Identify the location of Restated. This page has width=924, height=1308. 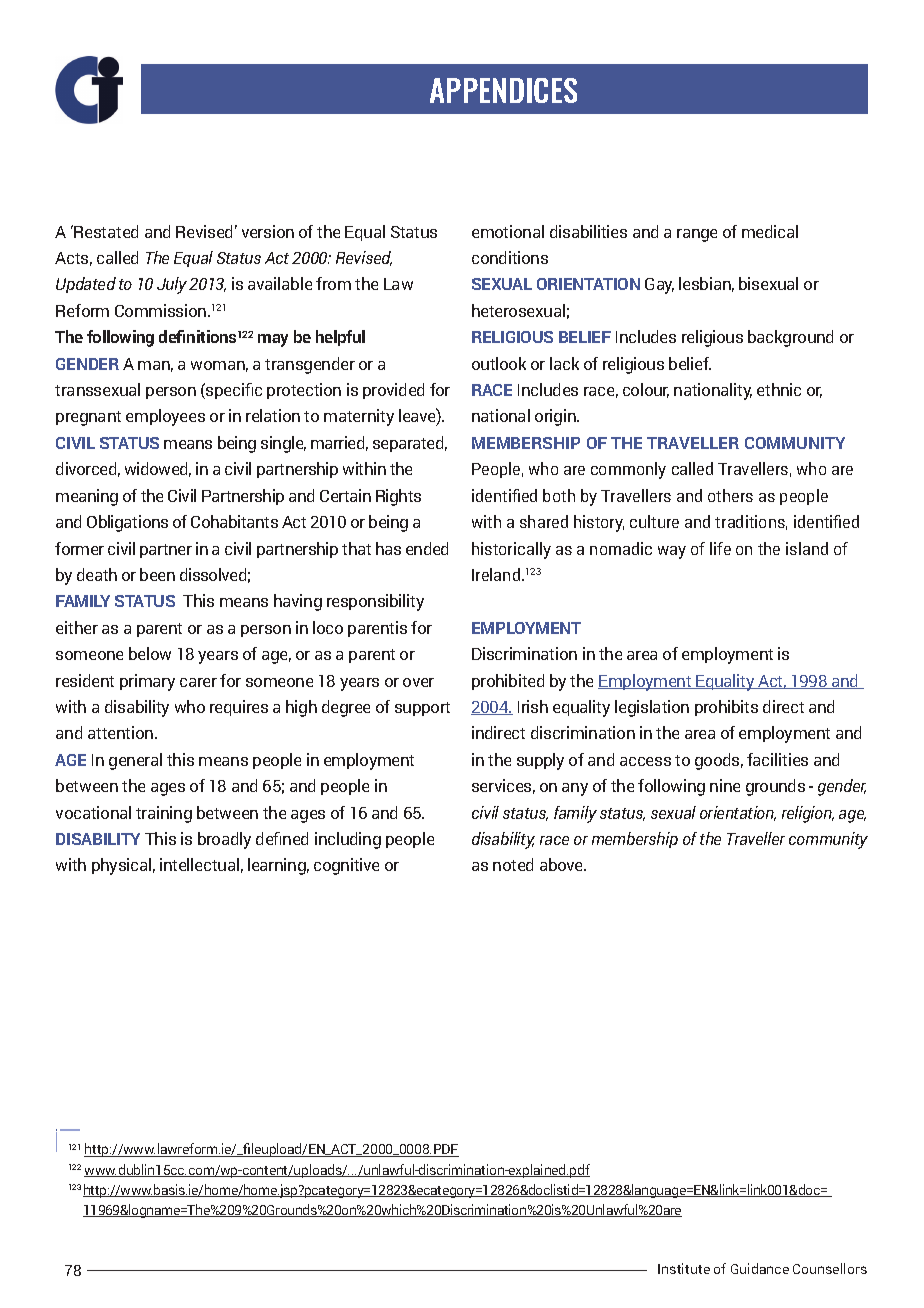
(106, 231).
